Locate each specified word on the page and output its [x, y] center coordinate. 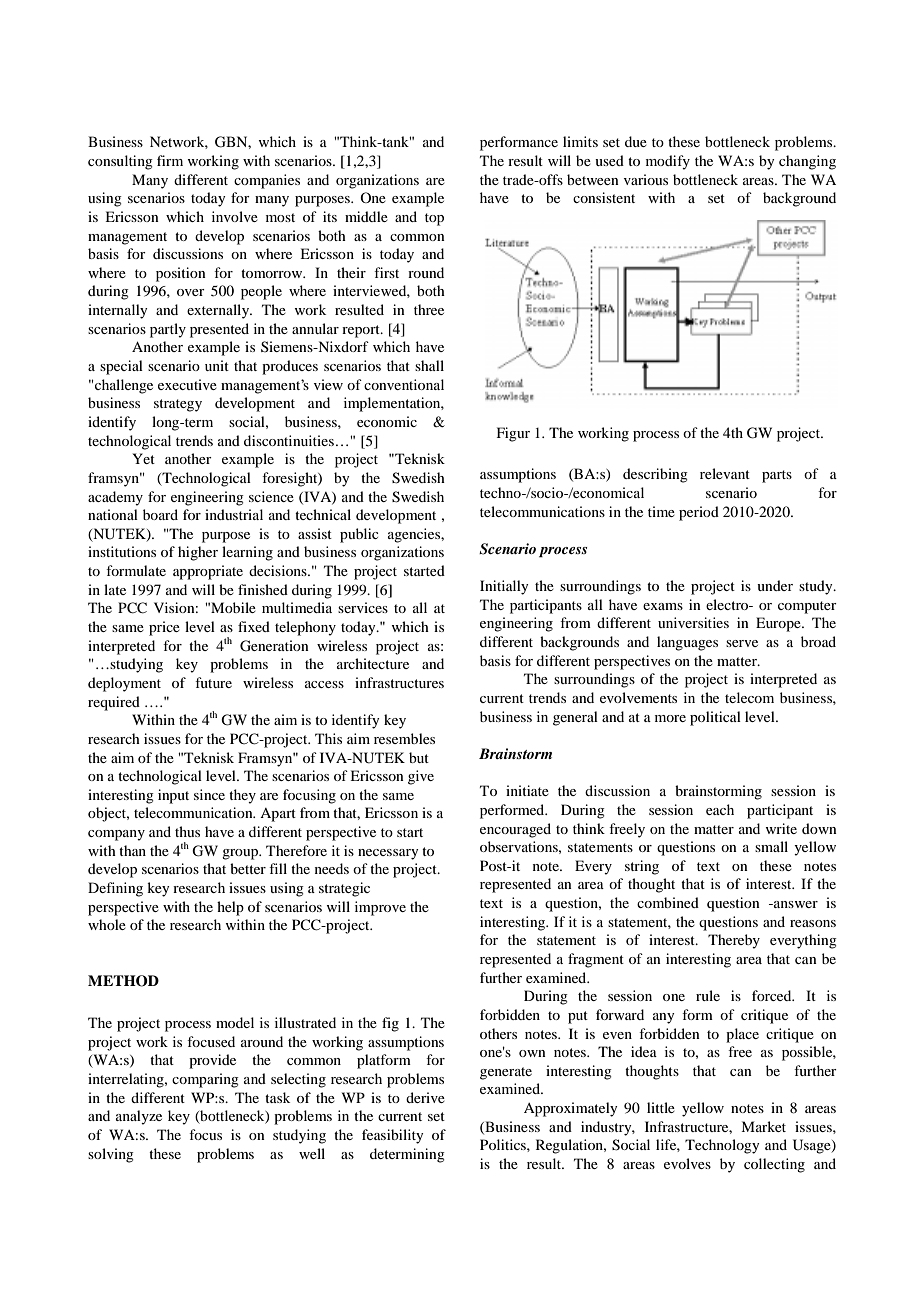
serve [742, 643]
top [434, 219]
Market [763, 1126]
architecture [373, 663]
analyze [139, 1117]
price [164, 628]
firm [170, 160]
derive [425, 1097]
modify [668, 162]
